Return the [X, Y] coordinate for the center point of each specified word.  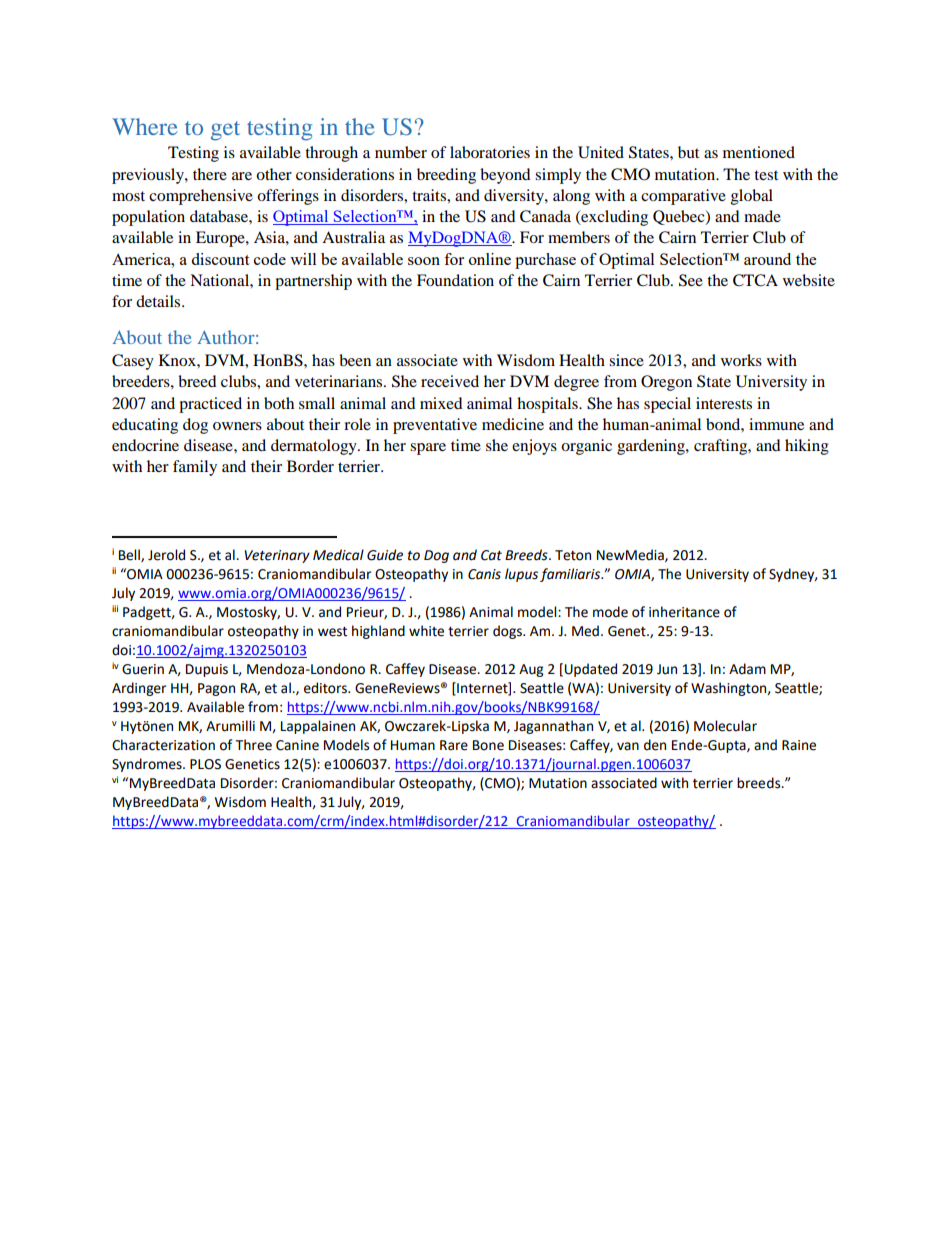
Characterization [163, 745]
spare [428, 449]
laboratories [490, 152]
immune [776, 424]
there [210, 174]
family [195, 468]
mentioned [759, 152]
